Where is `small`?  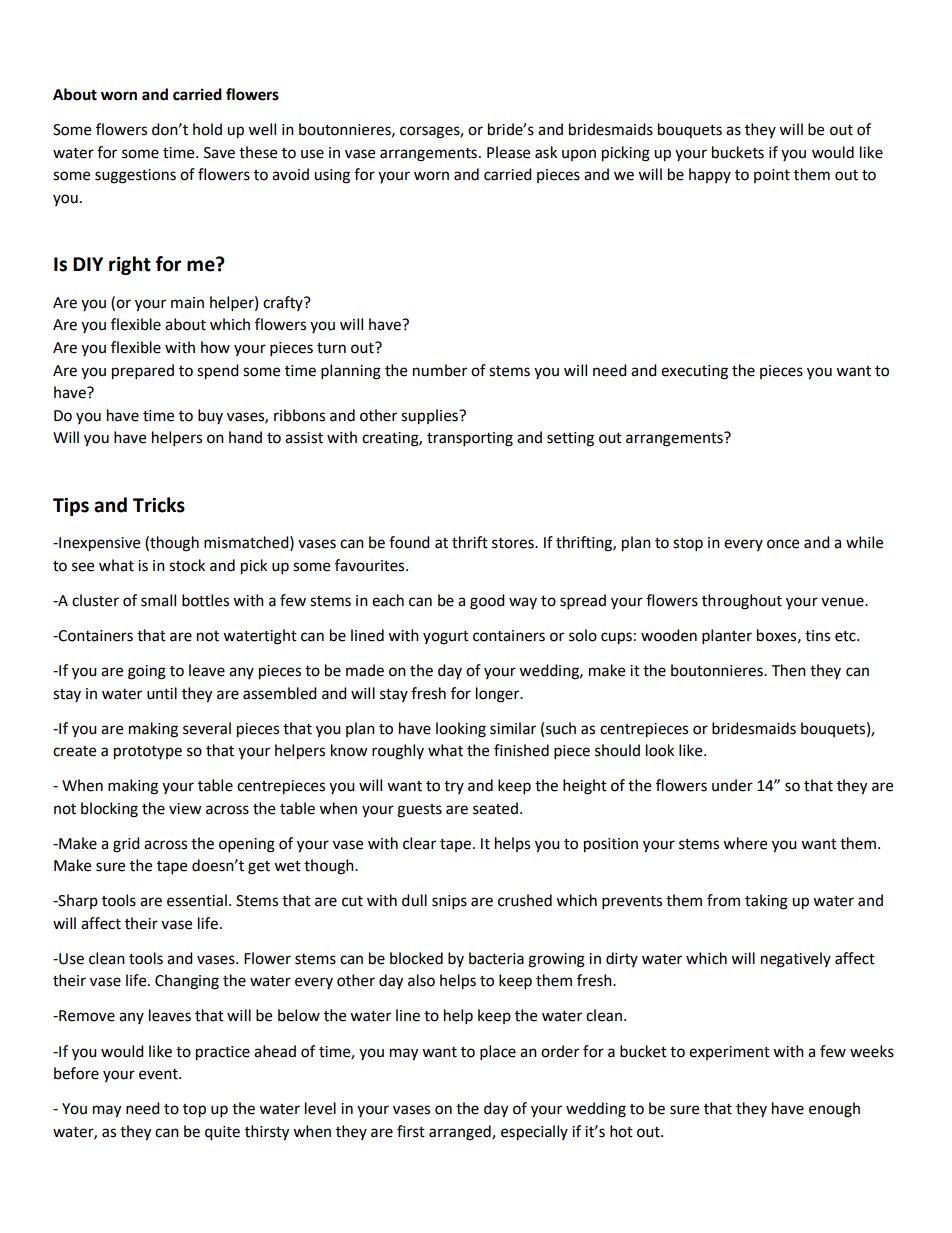 small is located at coordinates (158, 600).
